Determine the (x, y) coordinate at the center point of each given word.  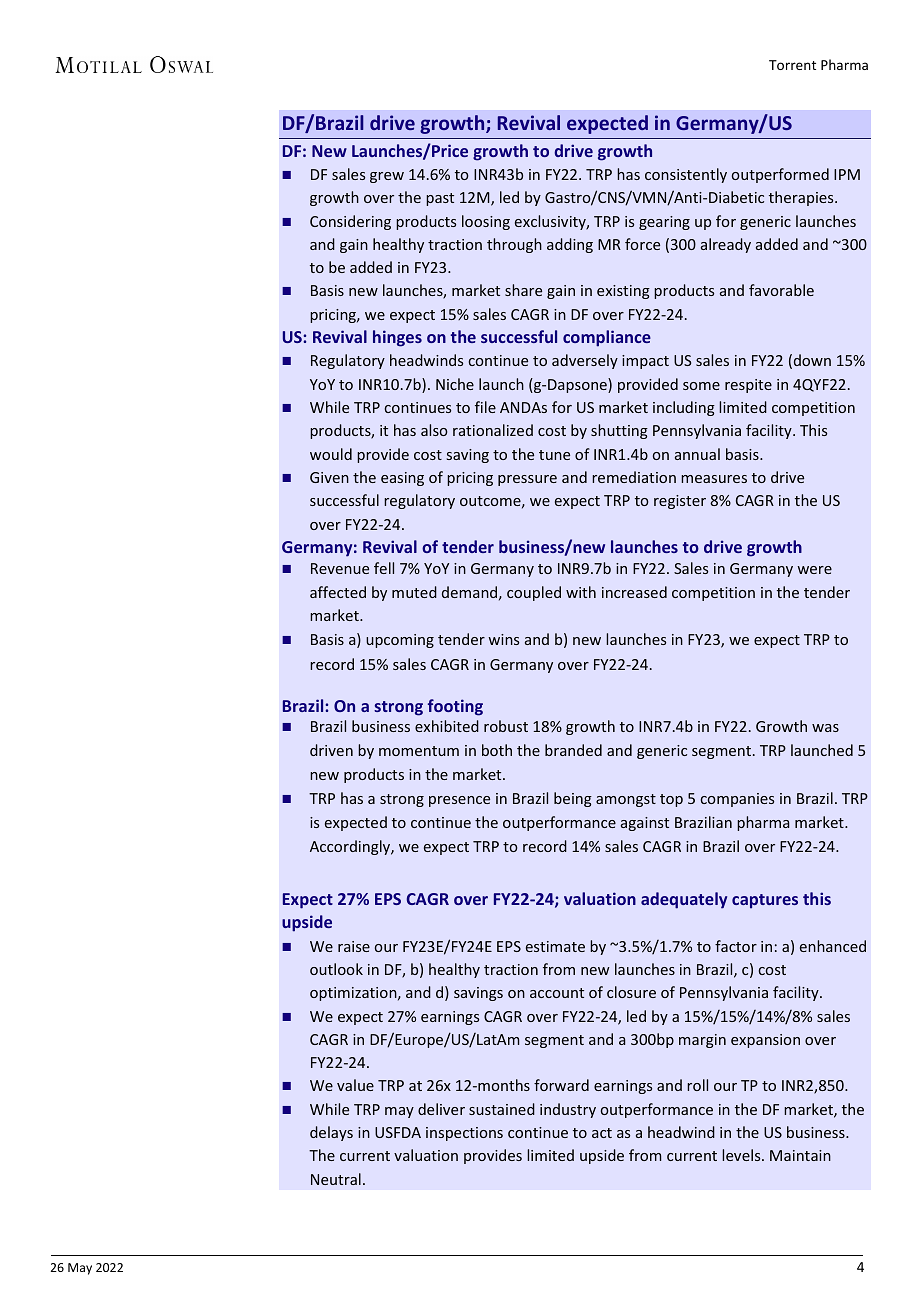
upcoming (400, 641)
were (814, 570)
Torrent (792, 65)
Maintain (800, 1155)
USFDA (398, 1132)
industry (568, 1110)
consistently (686, 175)
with (581, 592)
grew (387, 177)
